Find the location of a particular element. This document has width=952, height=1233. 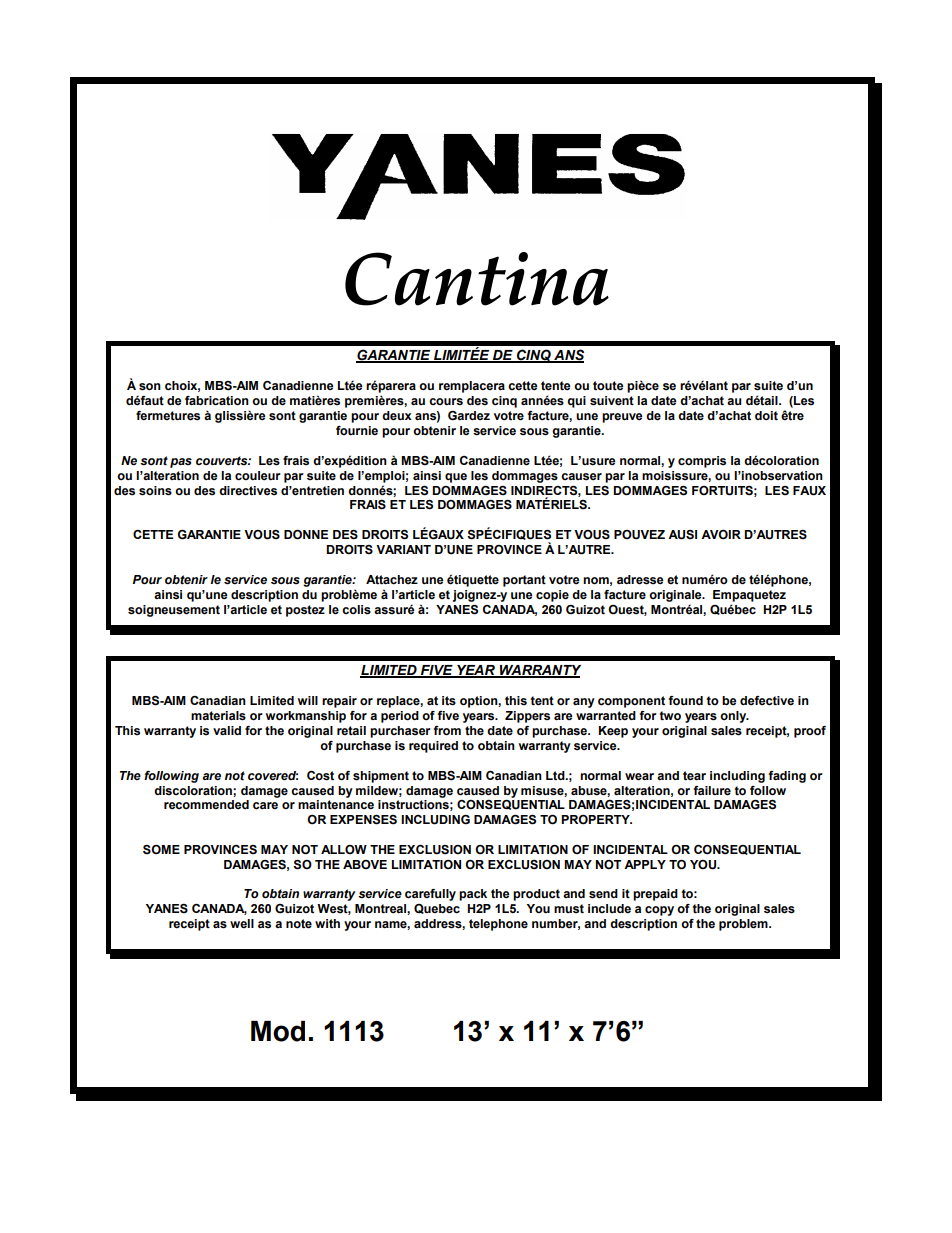

doit is located at coordinates (766, 416).
